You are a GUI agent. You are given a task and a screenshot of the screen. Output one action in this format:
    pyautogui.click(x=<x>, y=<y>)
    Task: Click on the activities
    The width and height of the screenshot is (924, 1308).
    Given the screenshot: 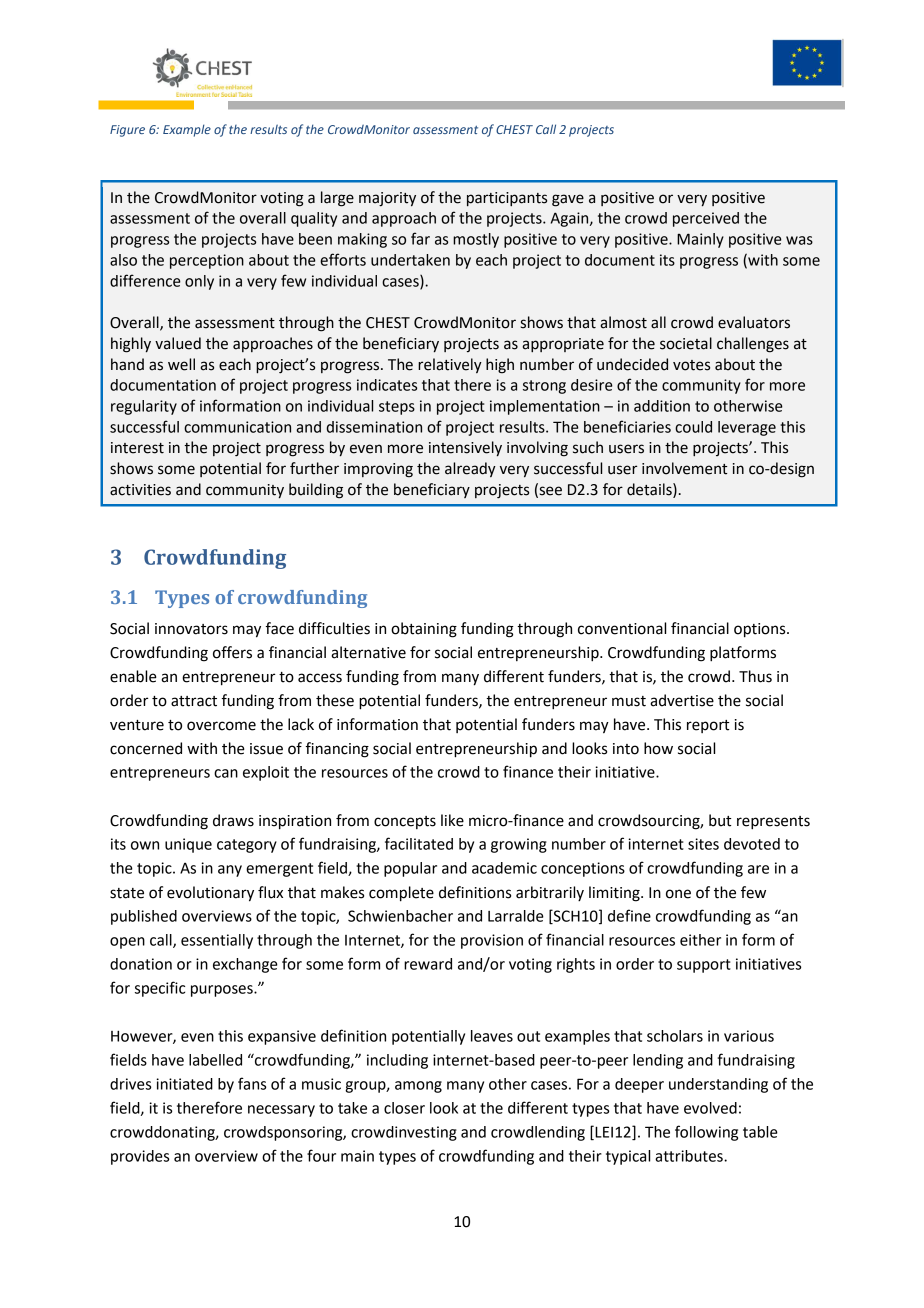 What is the action you would take?
    pyautogui.click(x=140, y=490)
